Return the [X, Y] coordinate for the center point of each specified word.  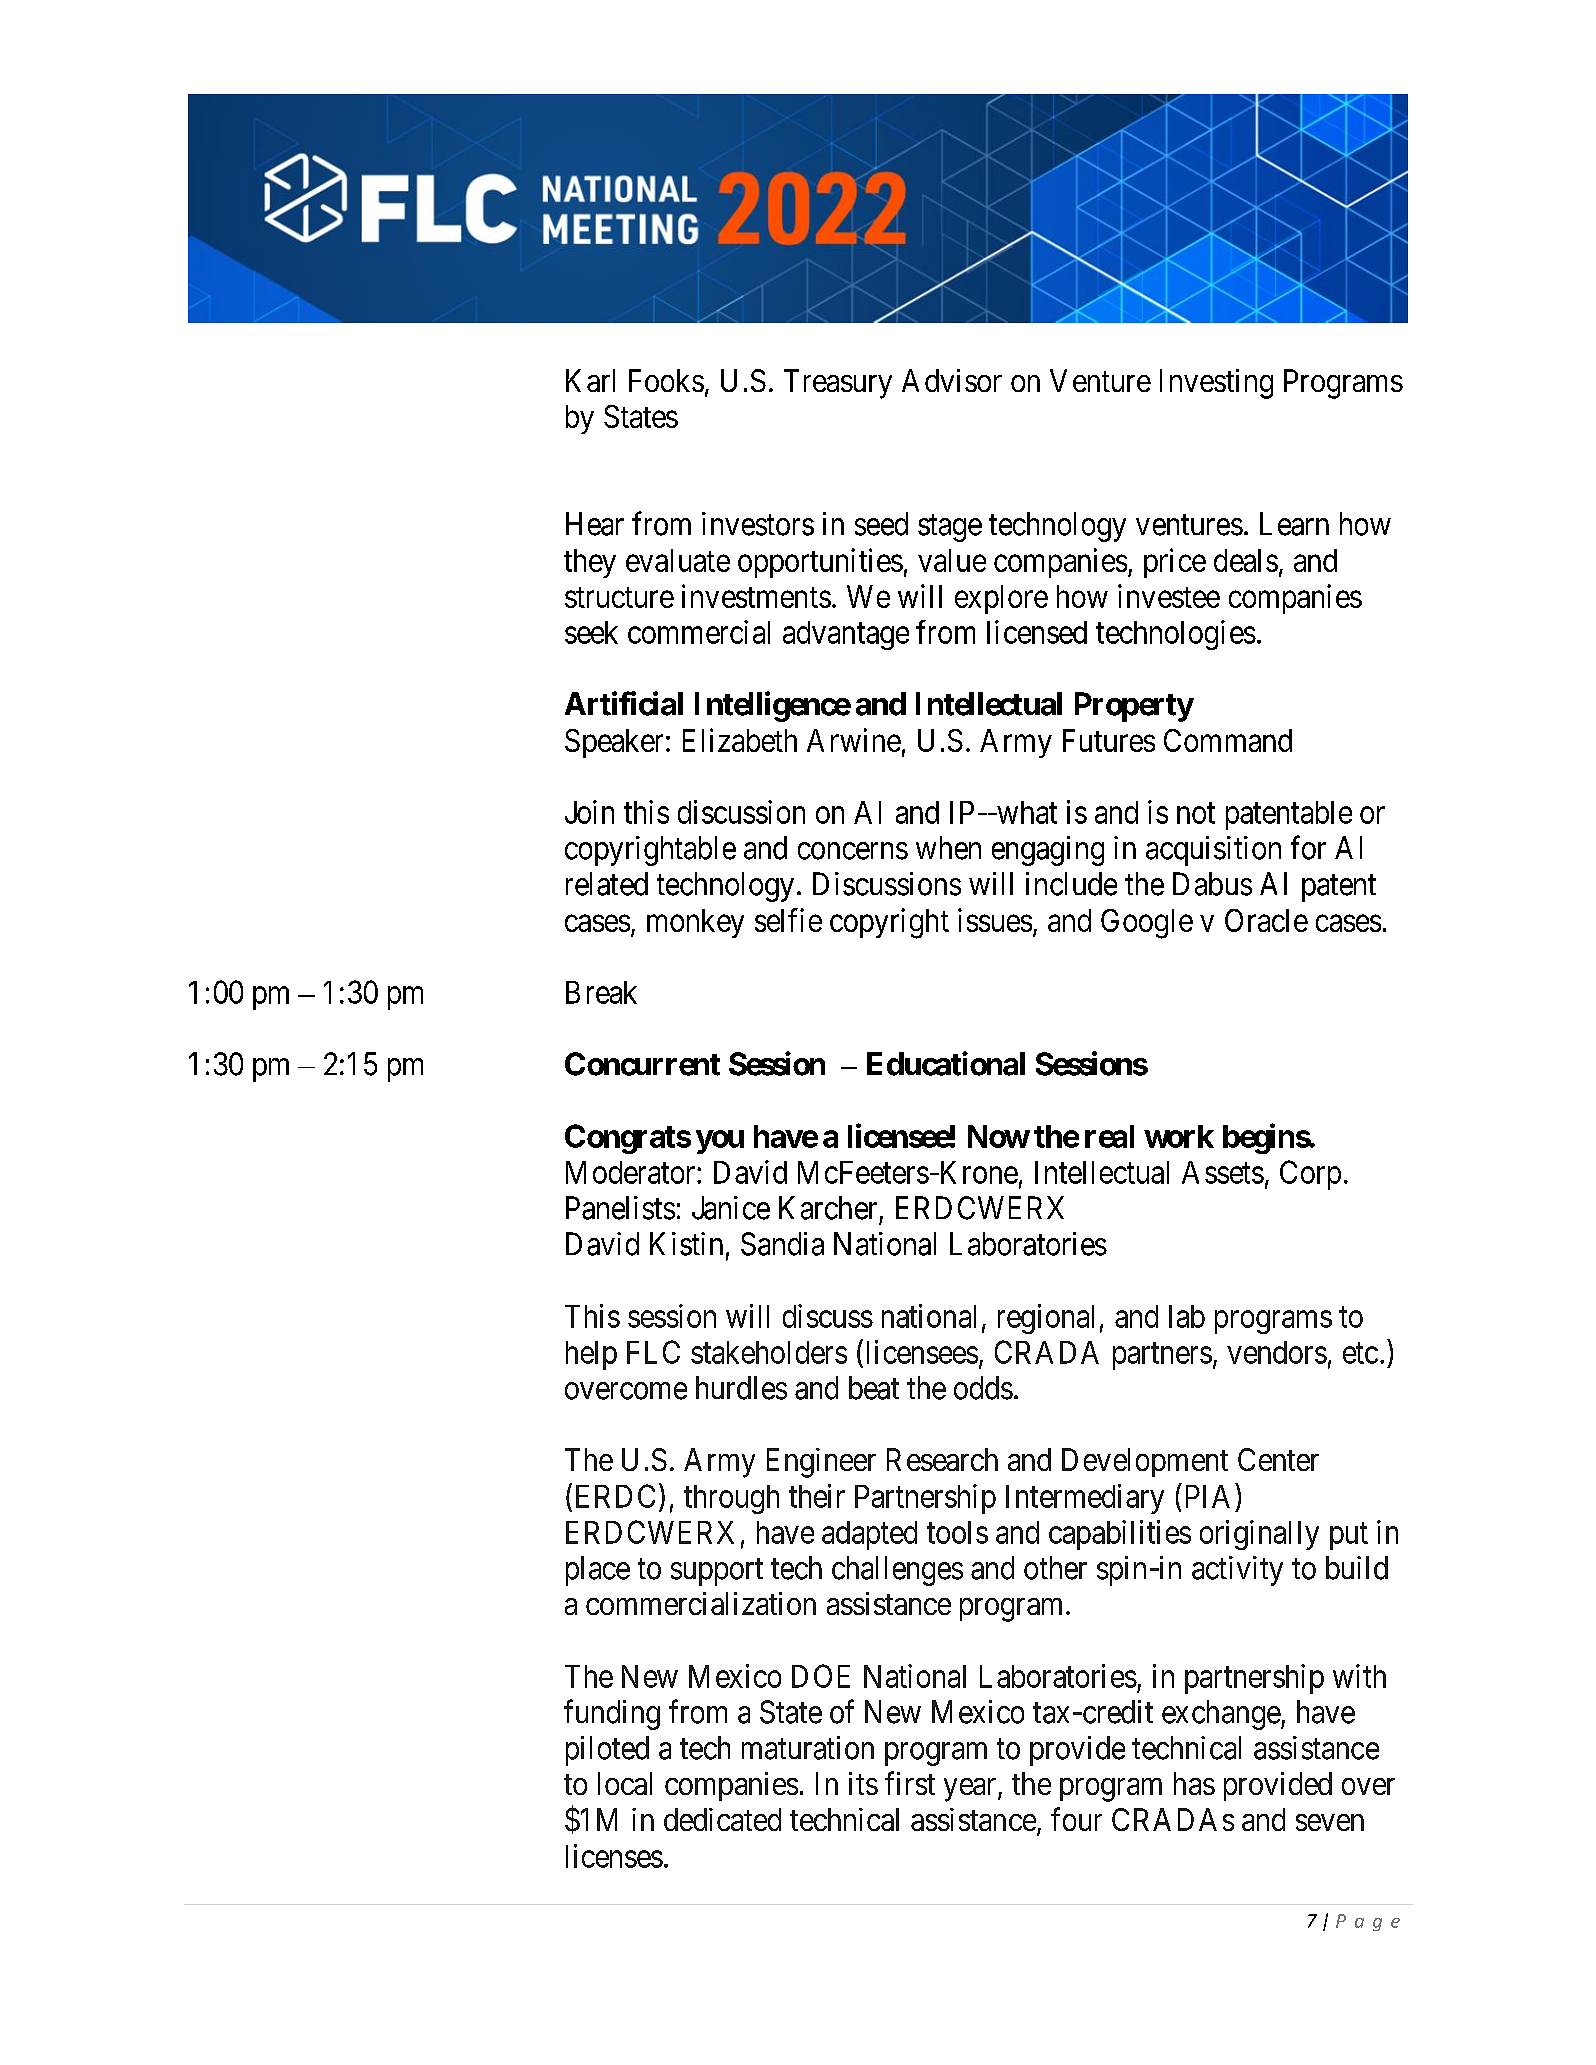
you [720, 1142]
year [971, 1790]
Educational [946, 1063]
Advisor [952, 380]
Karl [590, 380]
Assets [1223, 1172]
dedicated [722, 1819]
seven [1330, 1822]
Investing [1216, 384]
